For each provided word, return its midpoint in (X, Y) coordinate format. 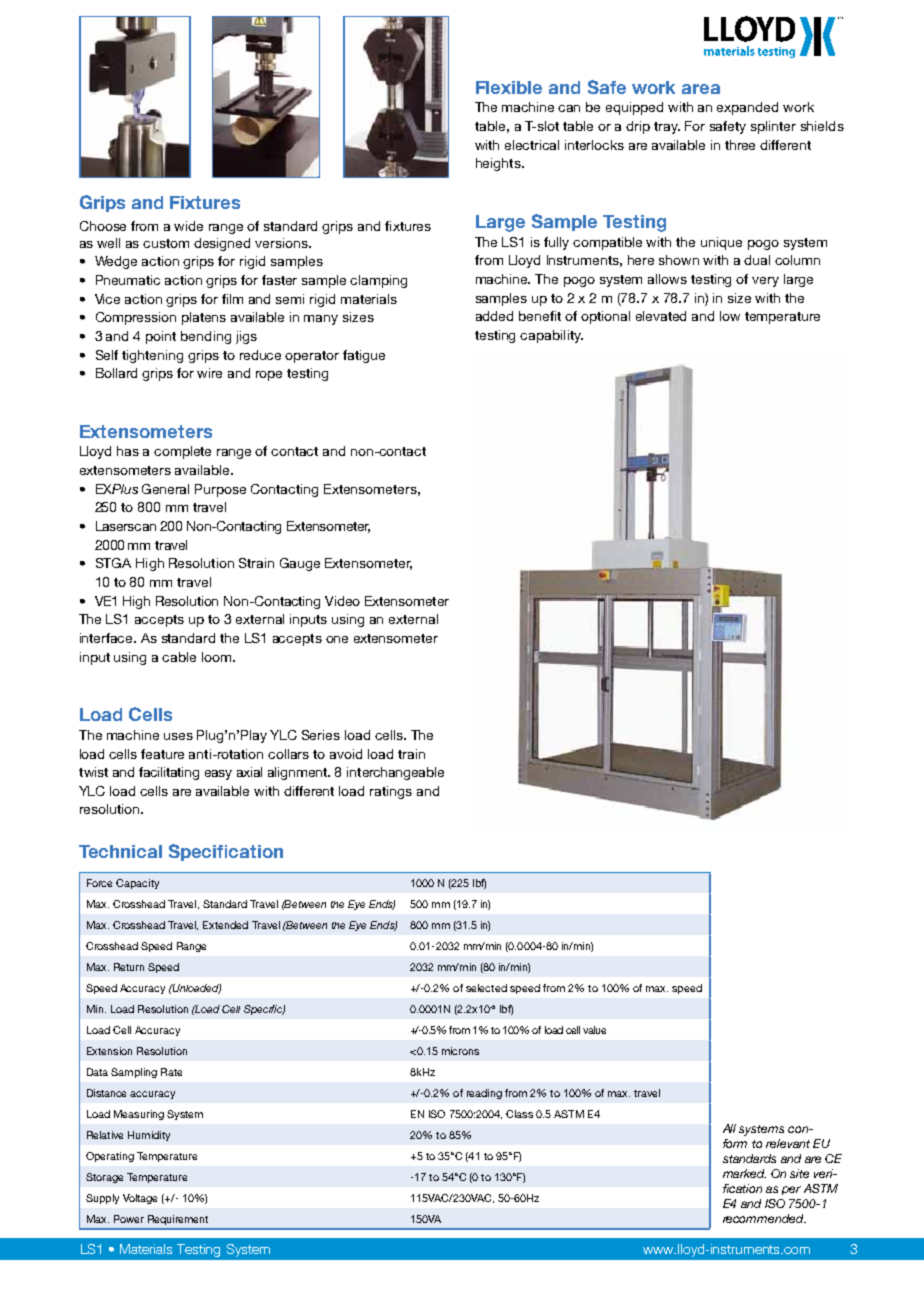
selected (486, 988)
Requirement (178, 1220)
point (161, 337)
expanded (747, 108)
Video (342, 601)
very (765, 282)
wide (188, 226)
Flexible (509, 87)
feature (162, 754)
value (594, 1030)
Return (129, 967)
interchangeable (395, 773)
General (165, 489)
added (494, 316)
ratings (391, 792)
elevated (661, 316)
